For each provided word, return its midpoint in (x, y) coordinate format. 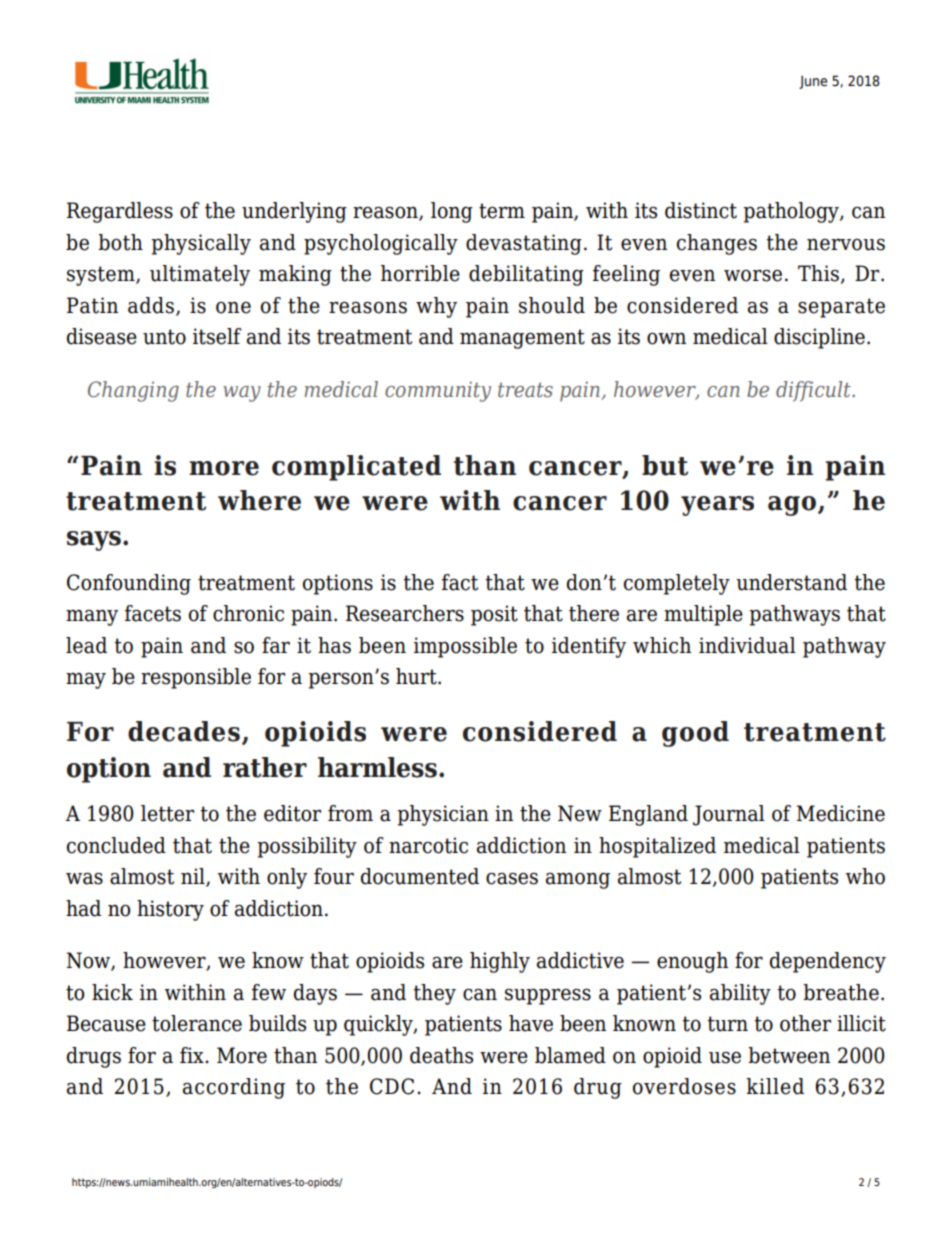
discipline (819, 338)
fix (193, 1055)
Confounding (129, 584)
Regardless (120, 212)
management (522, 339)
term (502, 211)
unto (164, 337)
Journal (729, 815)
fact (460, 582)
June (813, 82)
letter (167, 813)
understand (791, 582)
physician (443, 815)
